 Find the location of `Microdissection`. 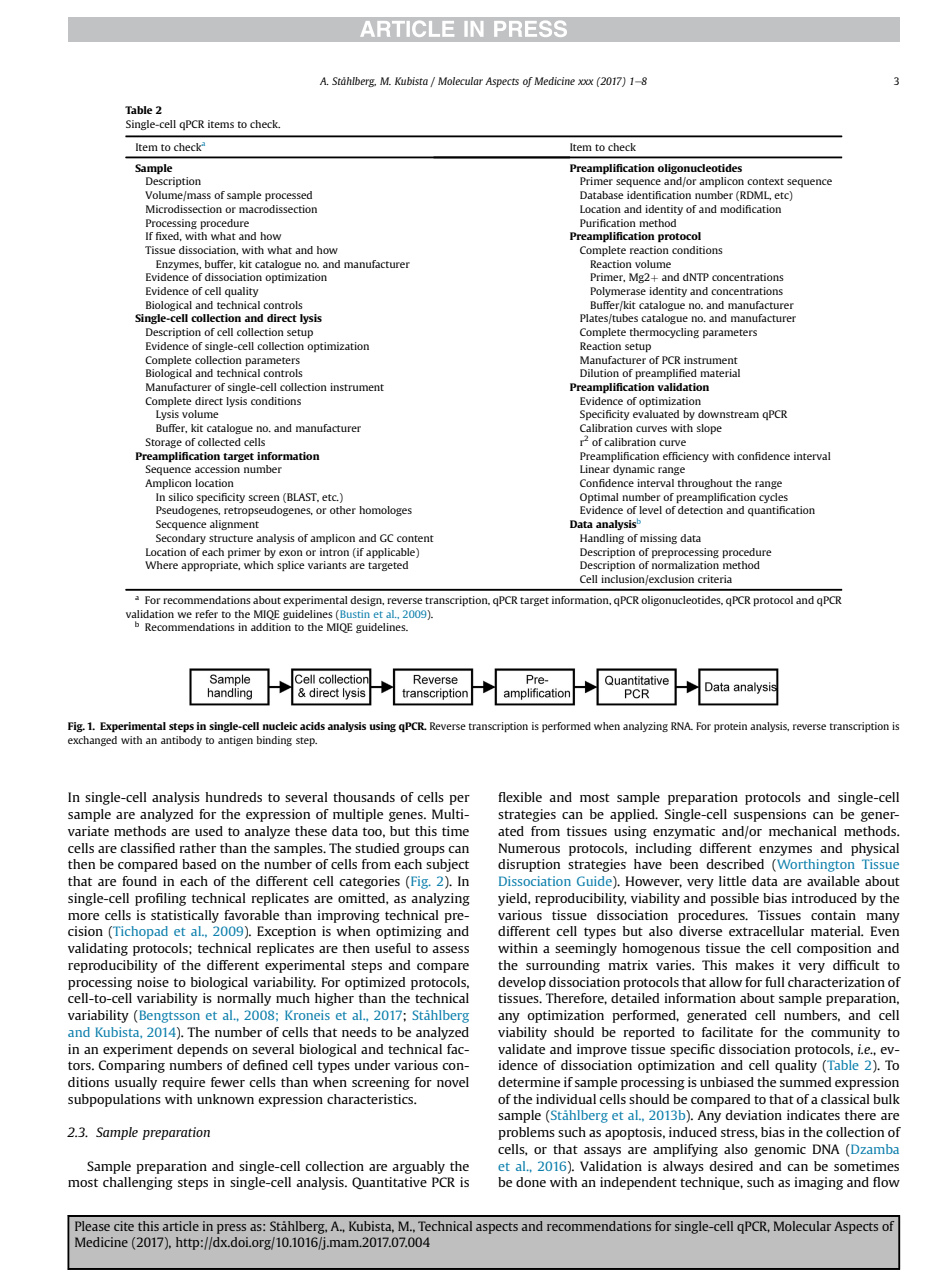

Microdissection is located at coordinates (184, 209).
